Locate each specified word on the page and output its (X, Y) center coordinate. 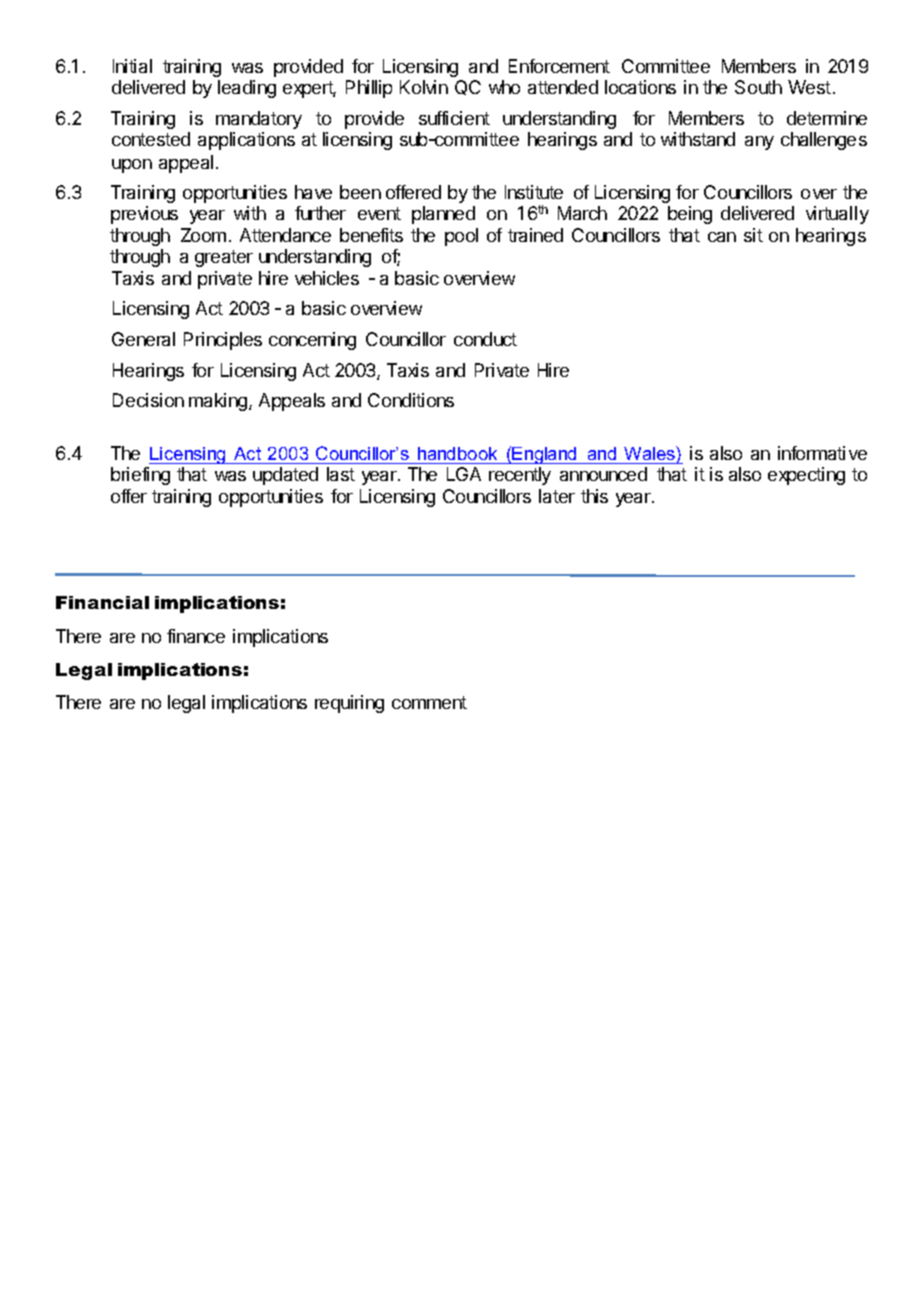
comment (429, 702)
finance (196, 636)
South (758, 87)
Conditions (411, 400)
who (504, 87)
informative (822, 453)
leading (247, 89)
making (218, 402)
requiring (349, 704)
